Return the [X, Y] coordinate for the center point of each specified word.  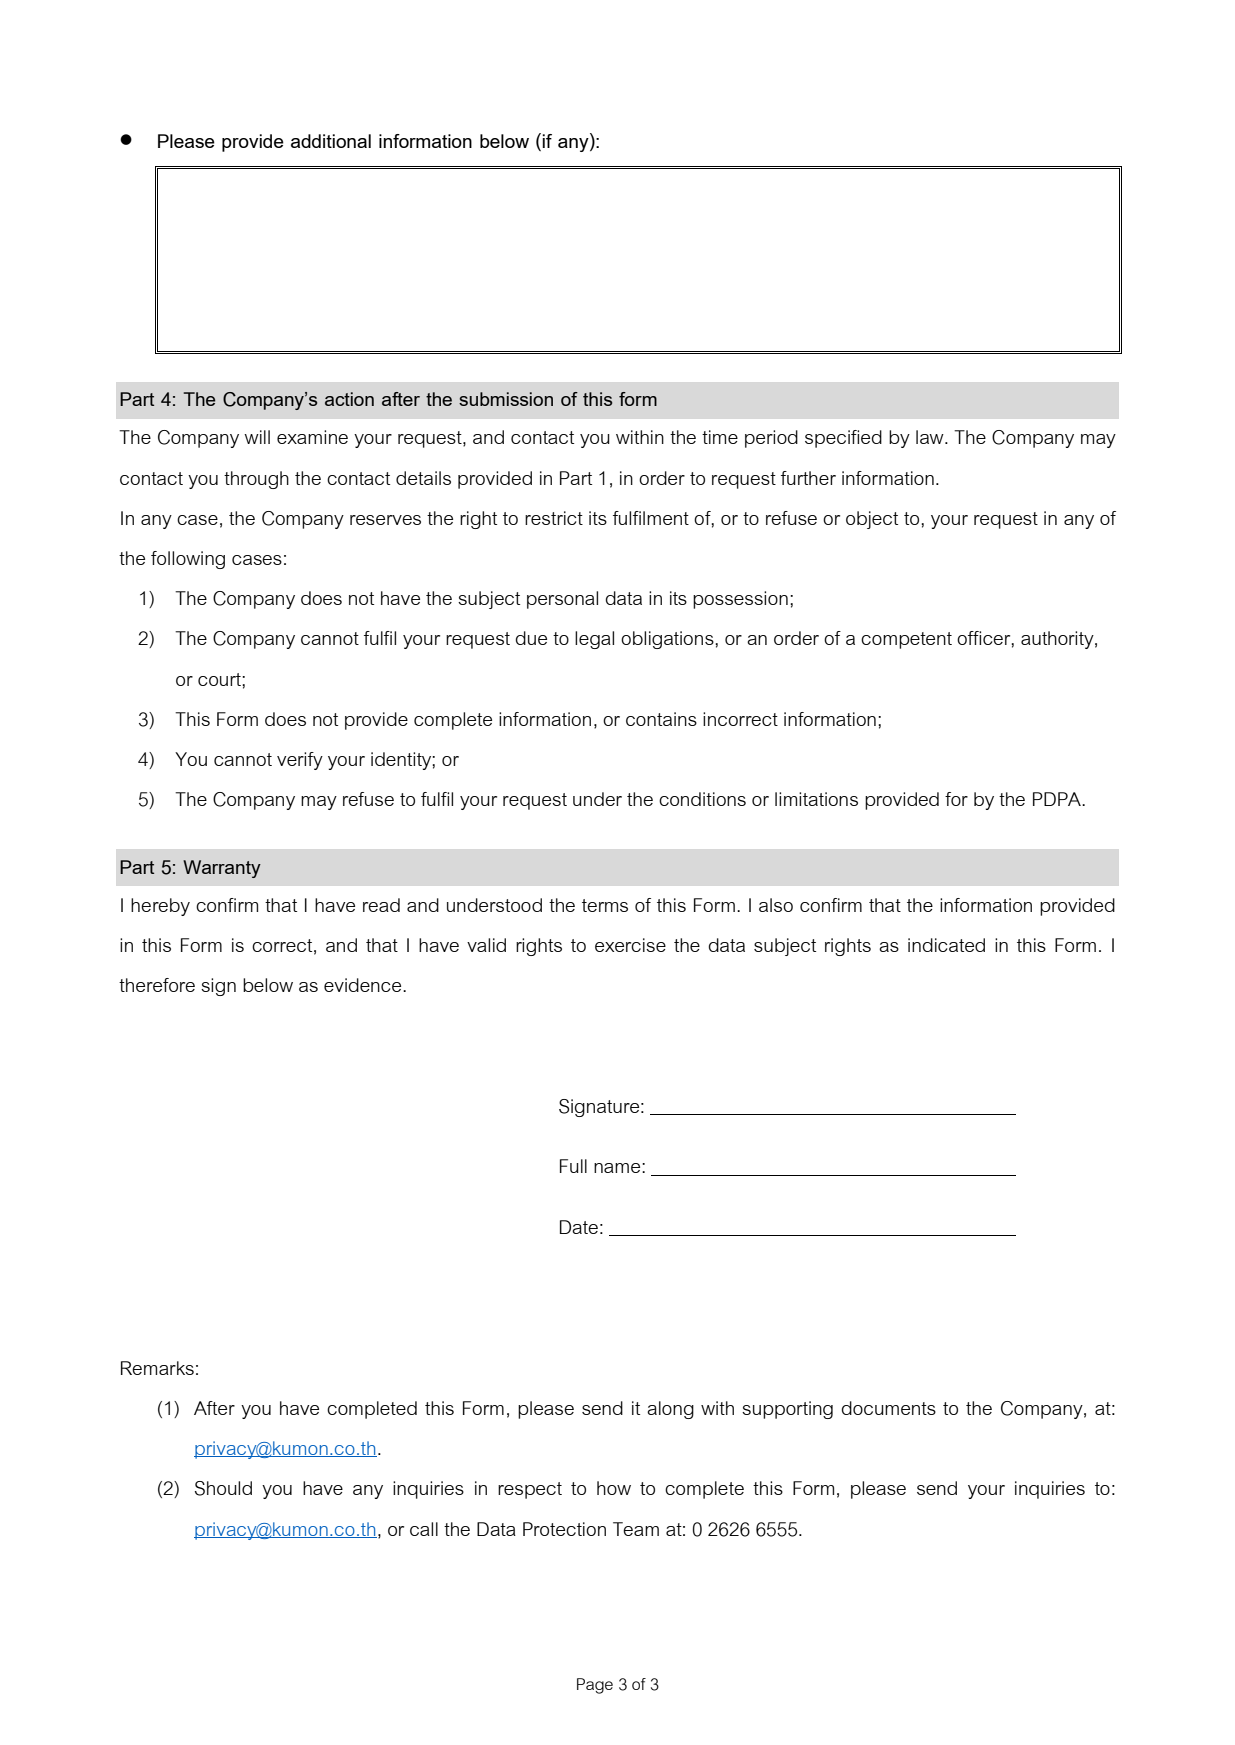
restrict [554, 518]
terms [605, 905]
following [188, 560]
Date [579, 1227]
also [776, 905]
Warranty [222, 869]
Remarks [157, 1368]
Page [595, 1686]
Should [223, 1488]
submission [506, 399]
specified [843, 439]
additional [331, 141]
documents [889, 1408]
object [872, 520]
